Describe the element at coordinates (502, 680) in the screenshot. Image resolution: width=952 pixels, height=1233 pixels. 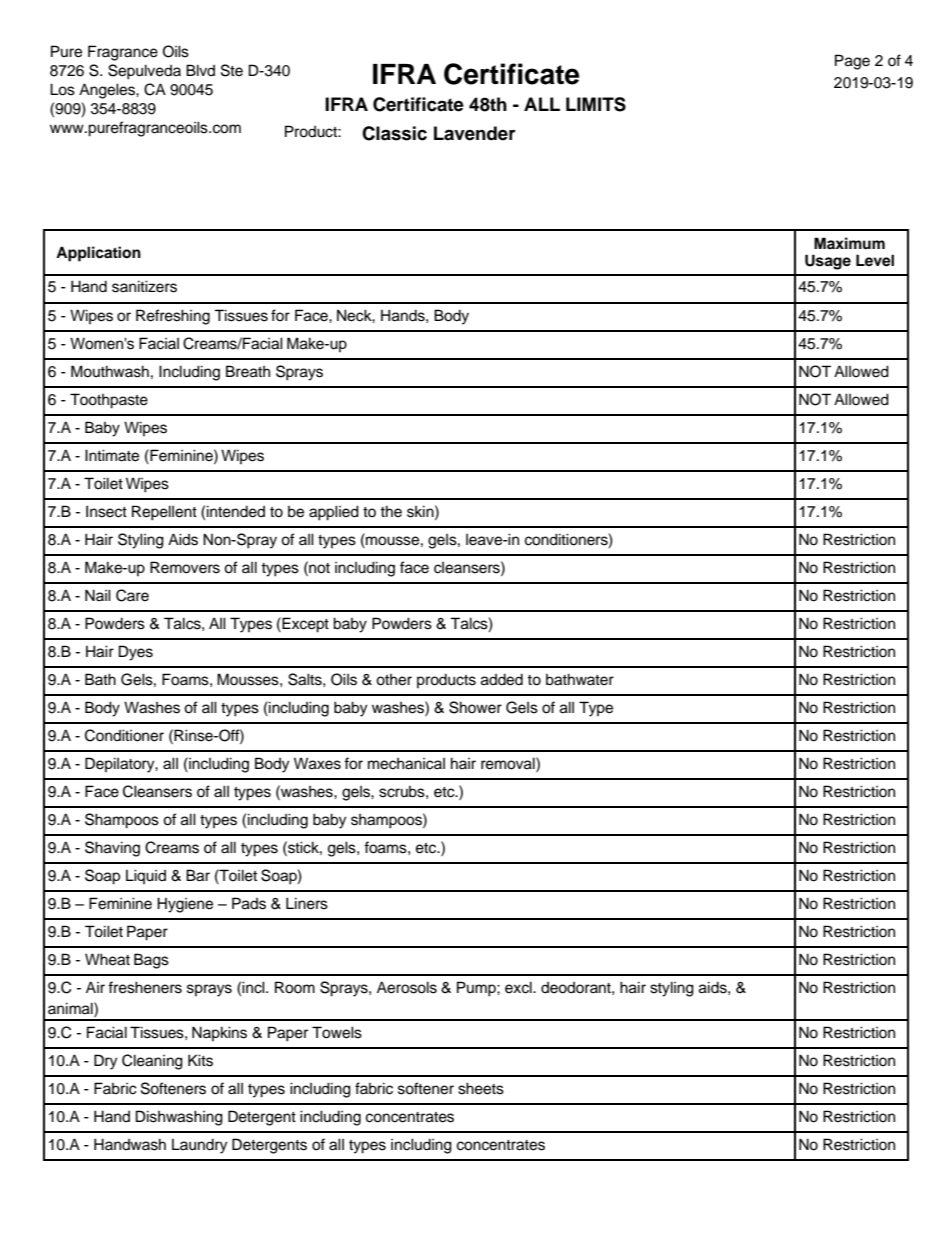
I see `added` at that location.
